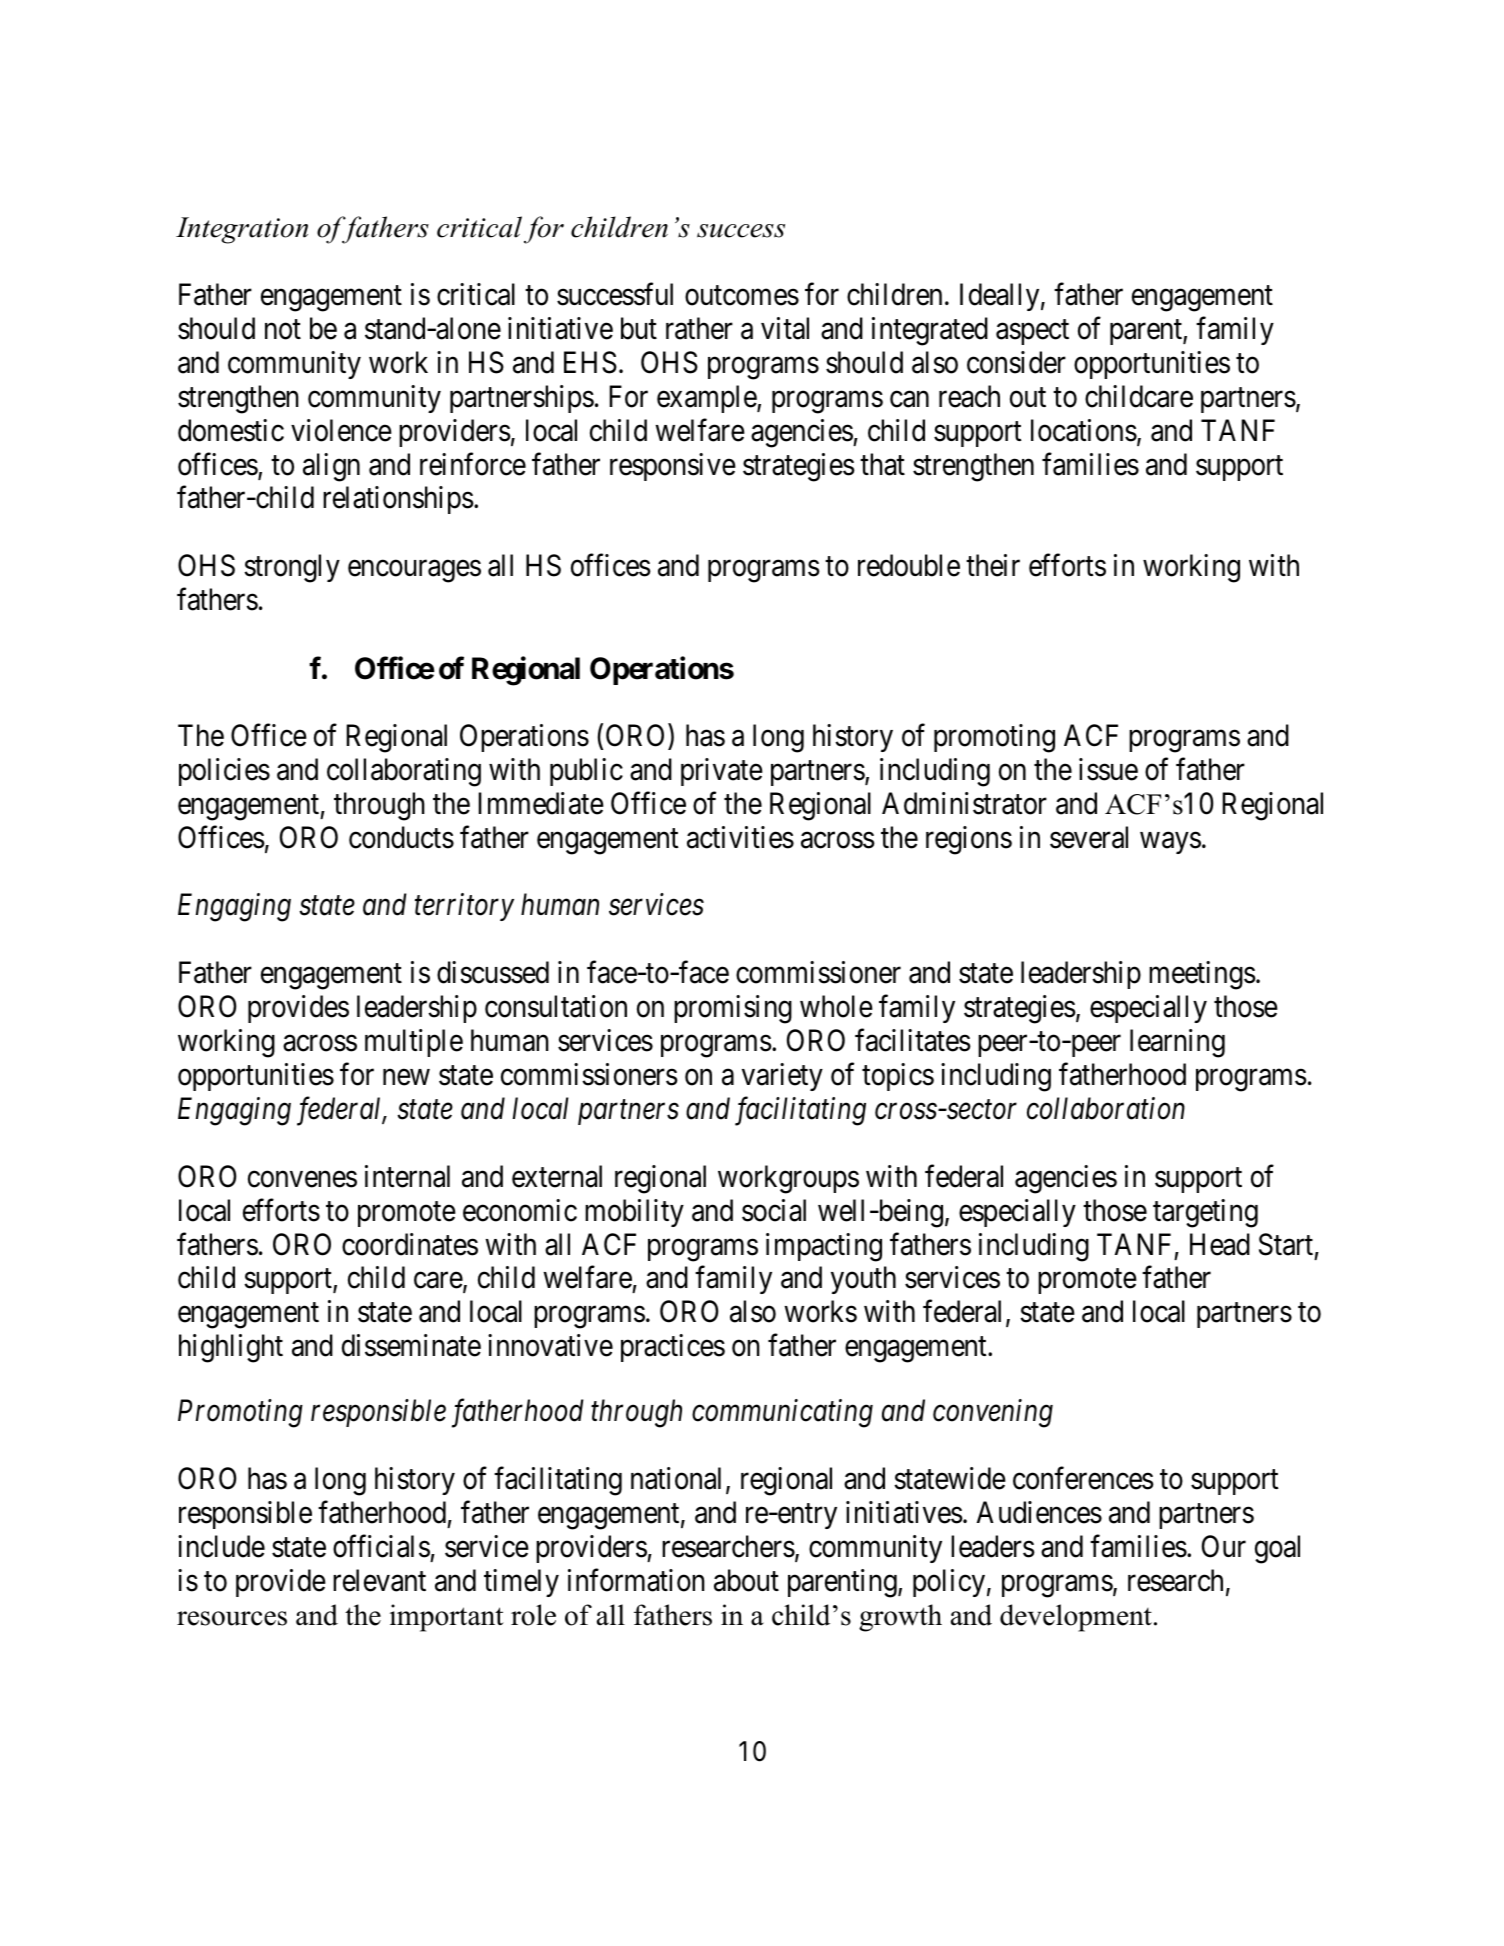 The image size is (1504, 1946). I want to click on meetings, so click(1202, 975).
